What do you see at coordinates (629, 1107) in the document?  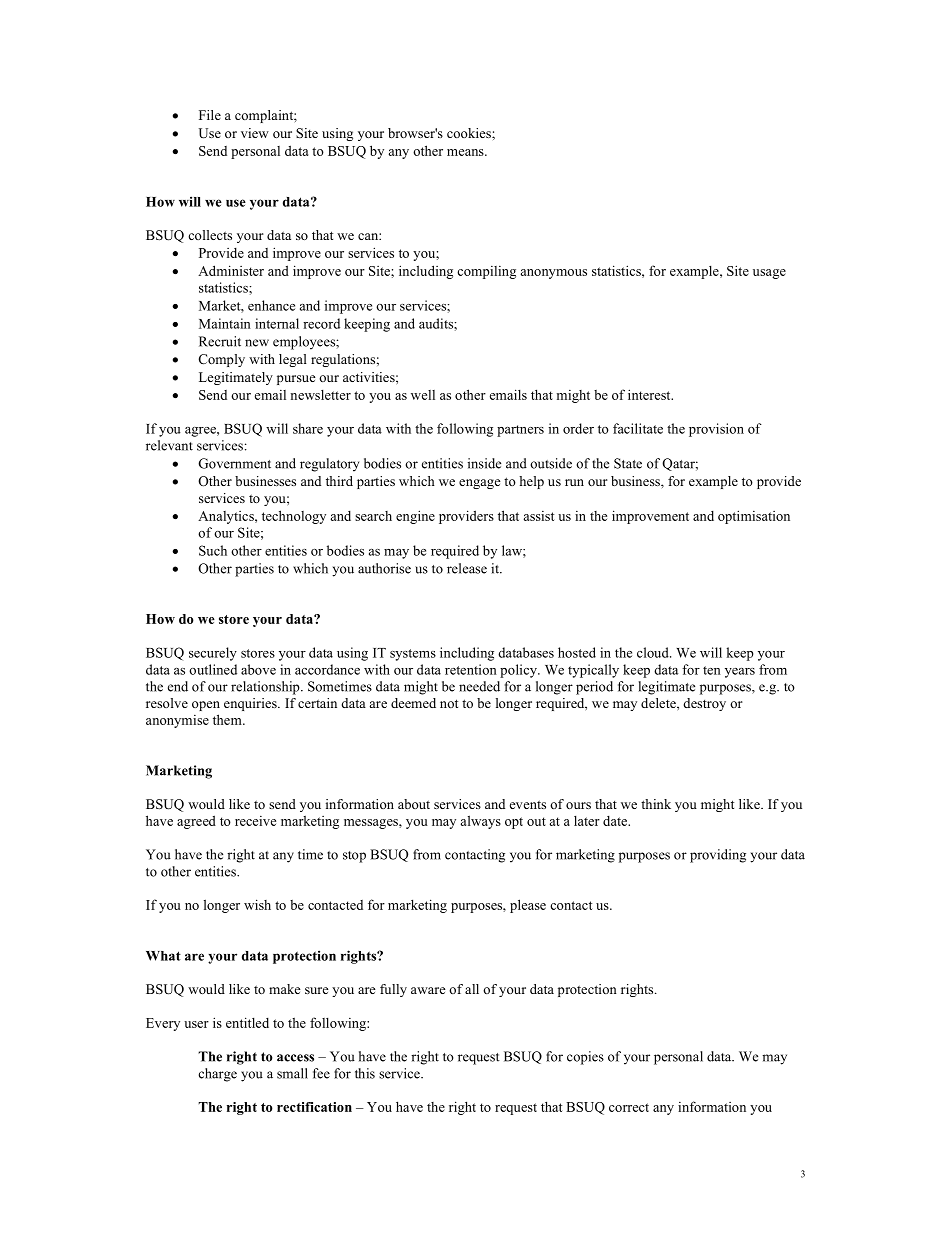 I see `correct` at bounding box center [629, 1107].
